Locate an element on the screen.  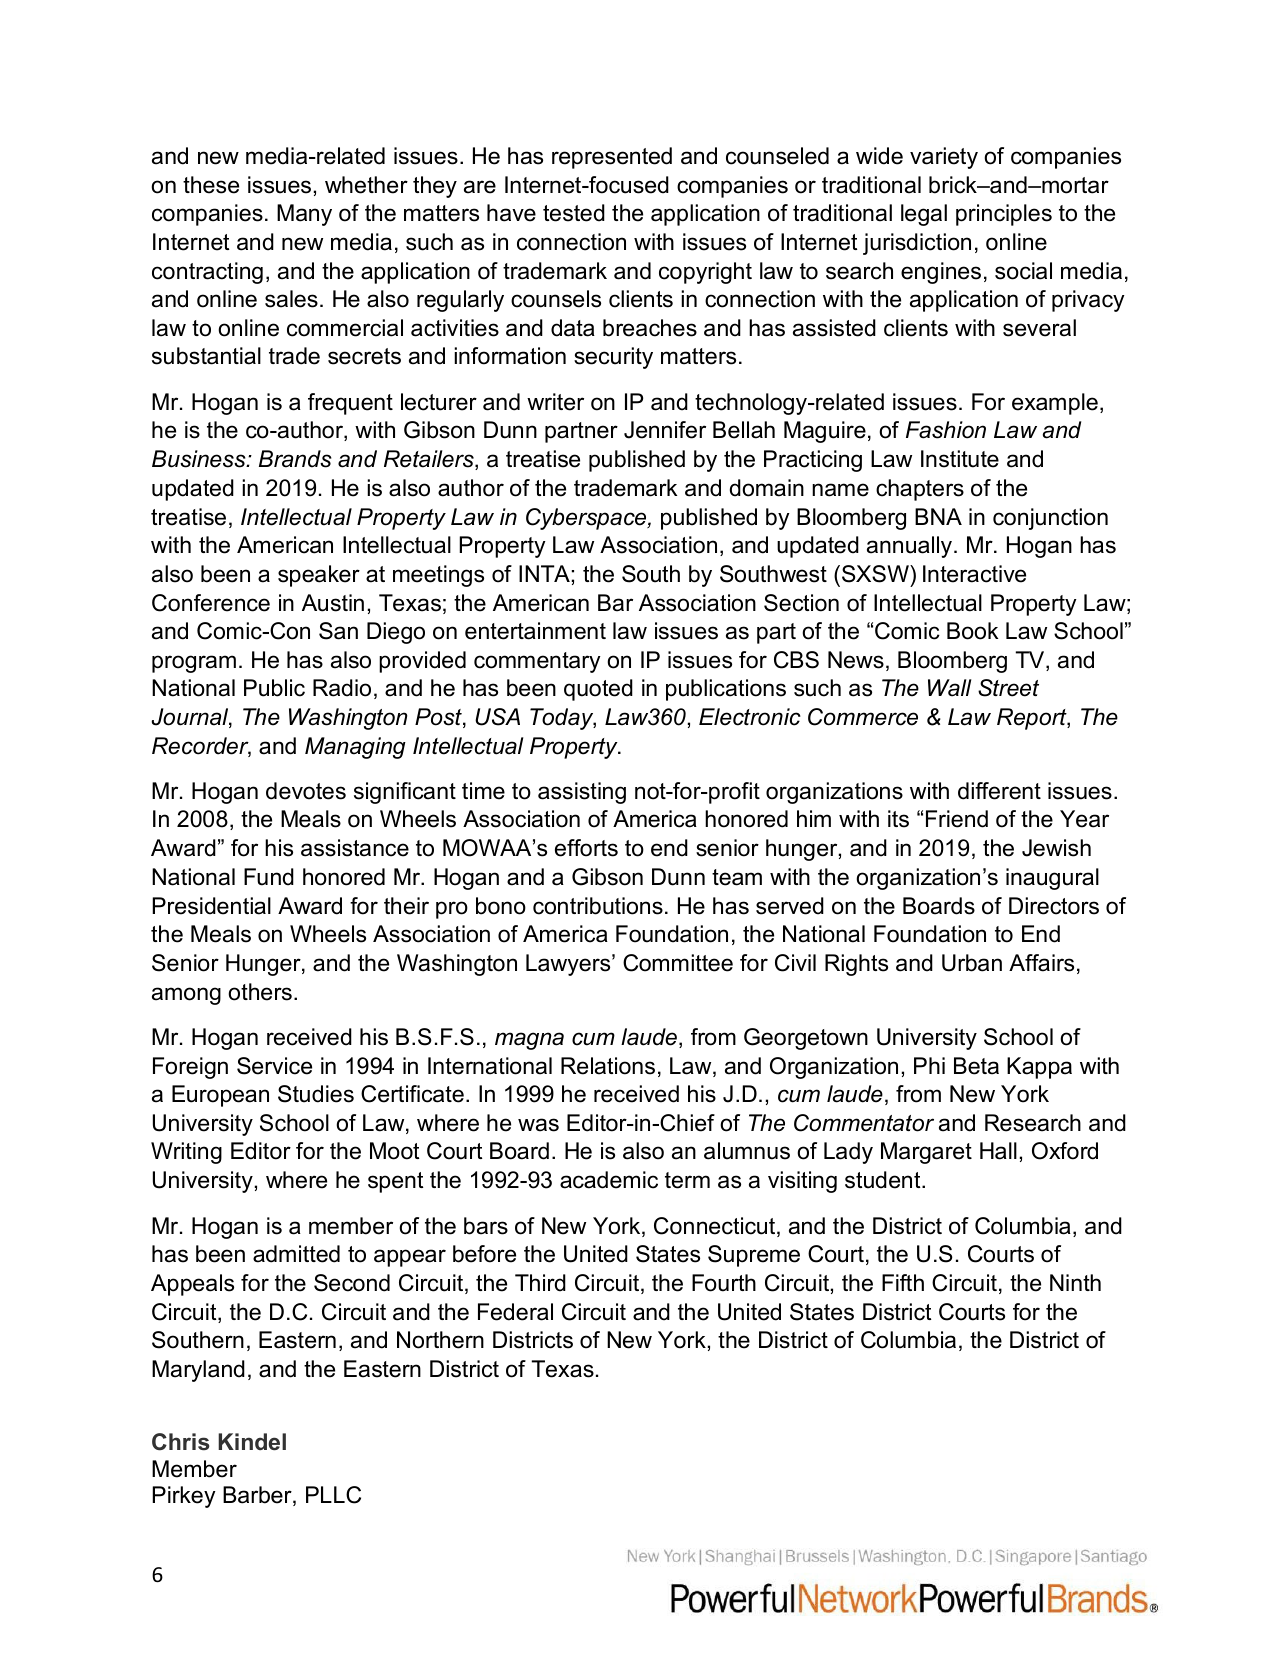
Brands is located at coordinates (295, 459).
